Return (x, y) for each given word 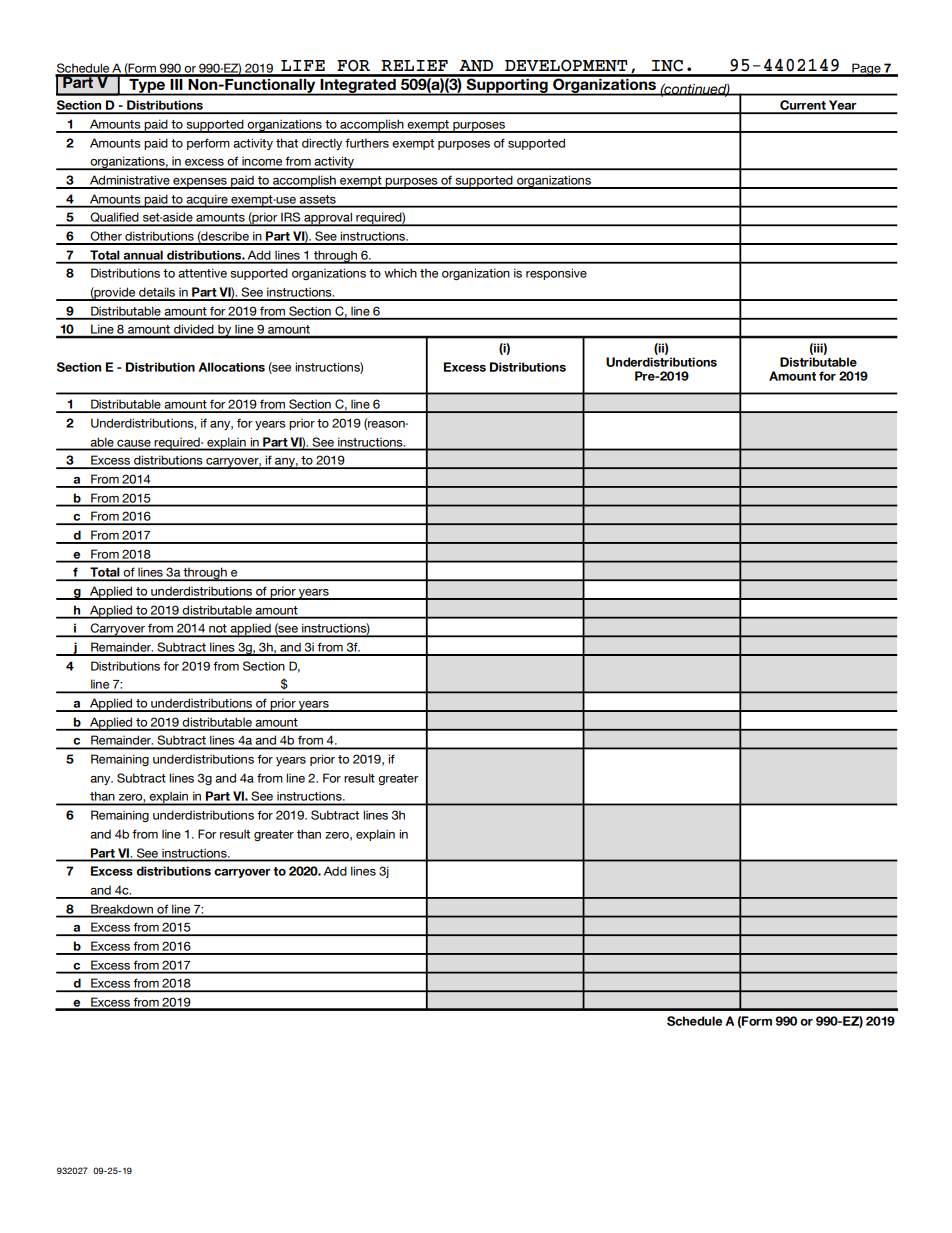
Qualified (114, 218)
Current (803, 106)
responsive (556, 274)
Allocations (231, 367)
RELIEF (414, 65)
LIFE (303, 65)
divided (194, 331)
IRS (291, 218)
